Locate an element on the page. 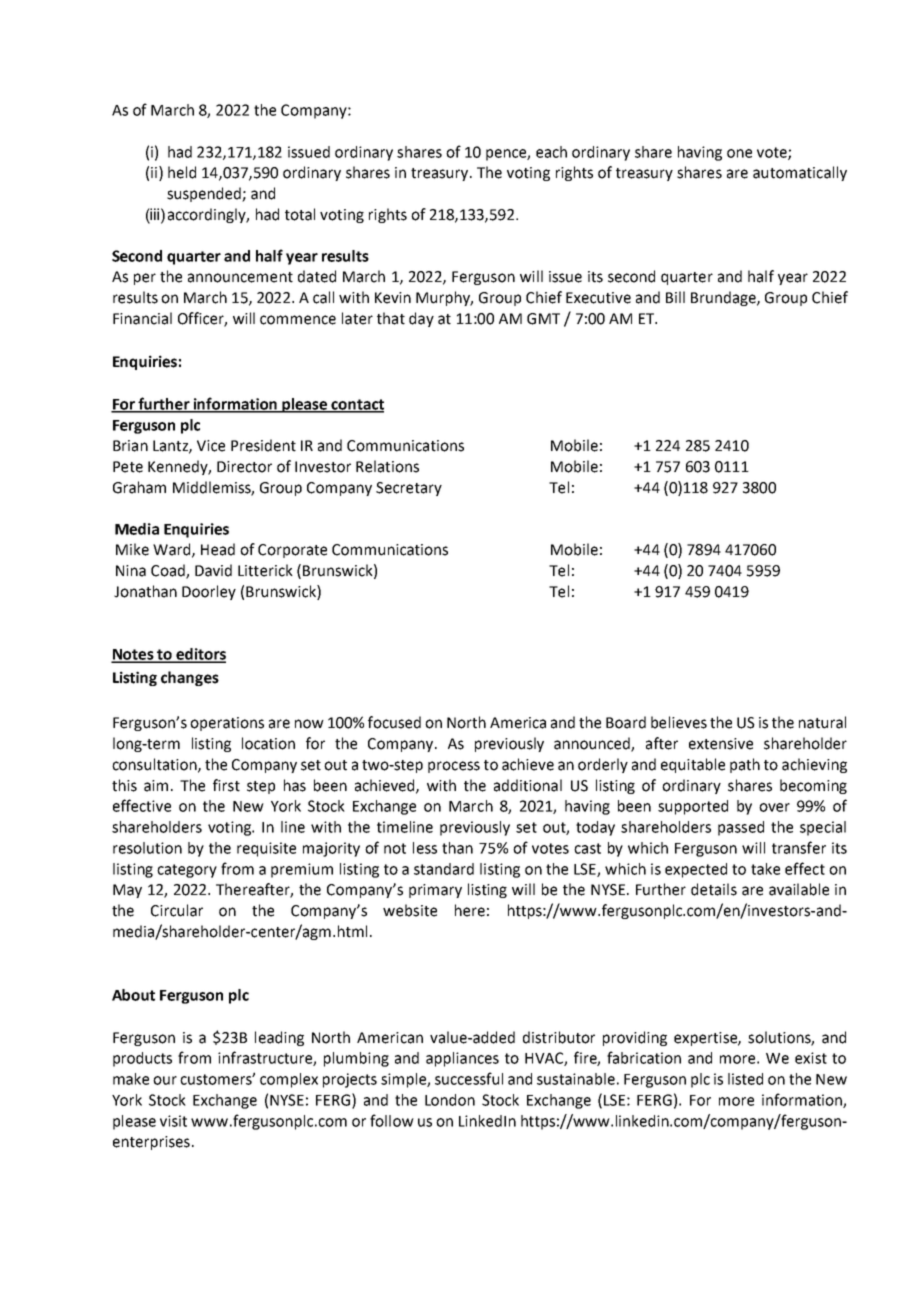 The height and width of the document is (1308, 924). suspended is located at coordinates (205, 194).
